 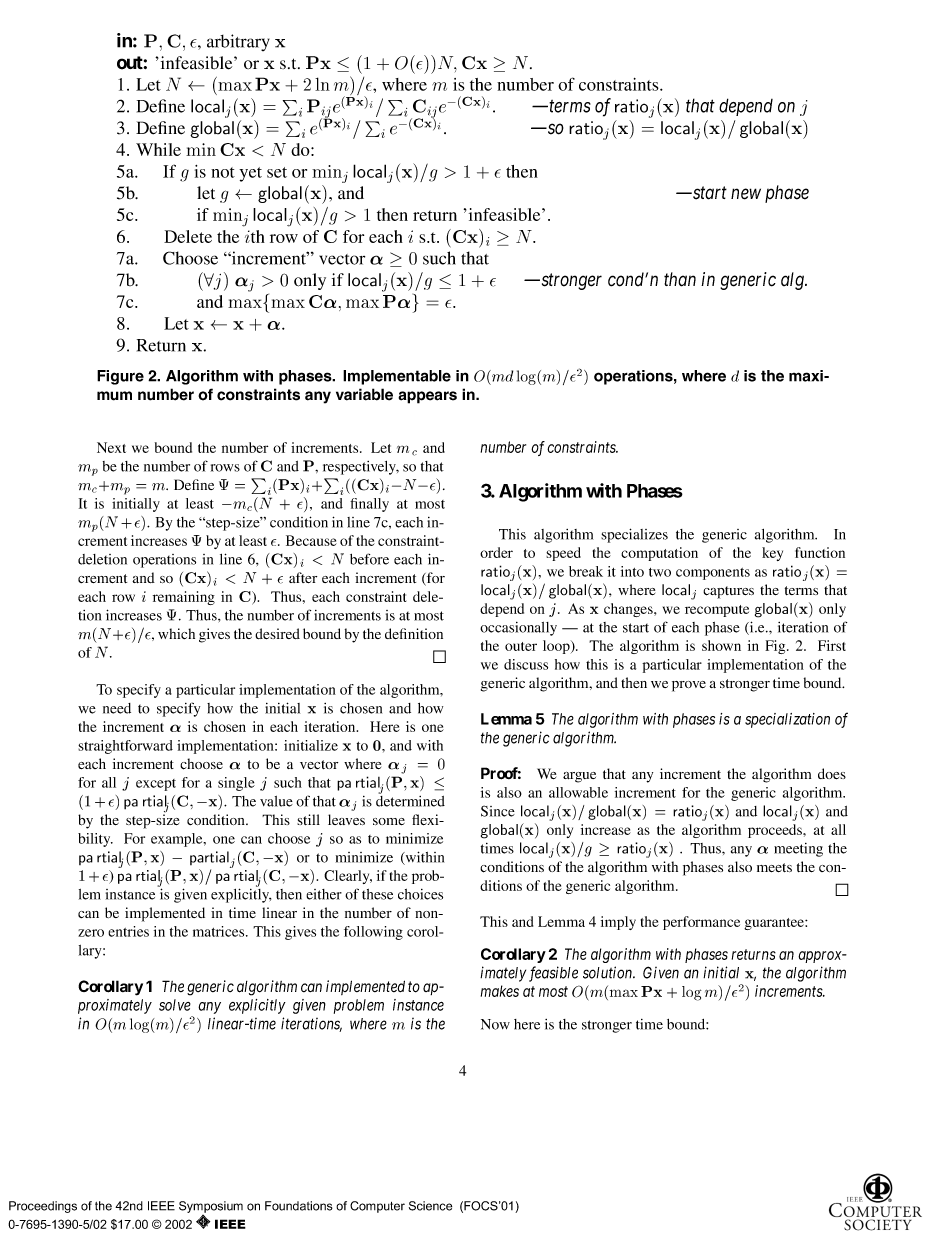 What do you see at coordinates (721, 645) in the page?
I see `shown` at bounding box center [721, 645].
